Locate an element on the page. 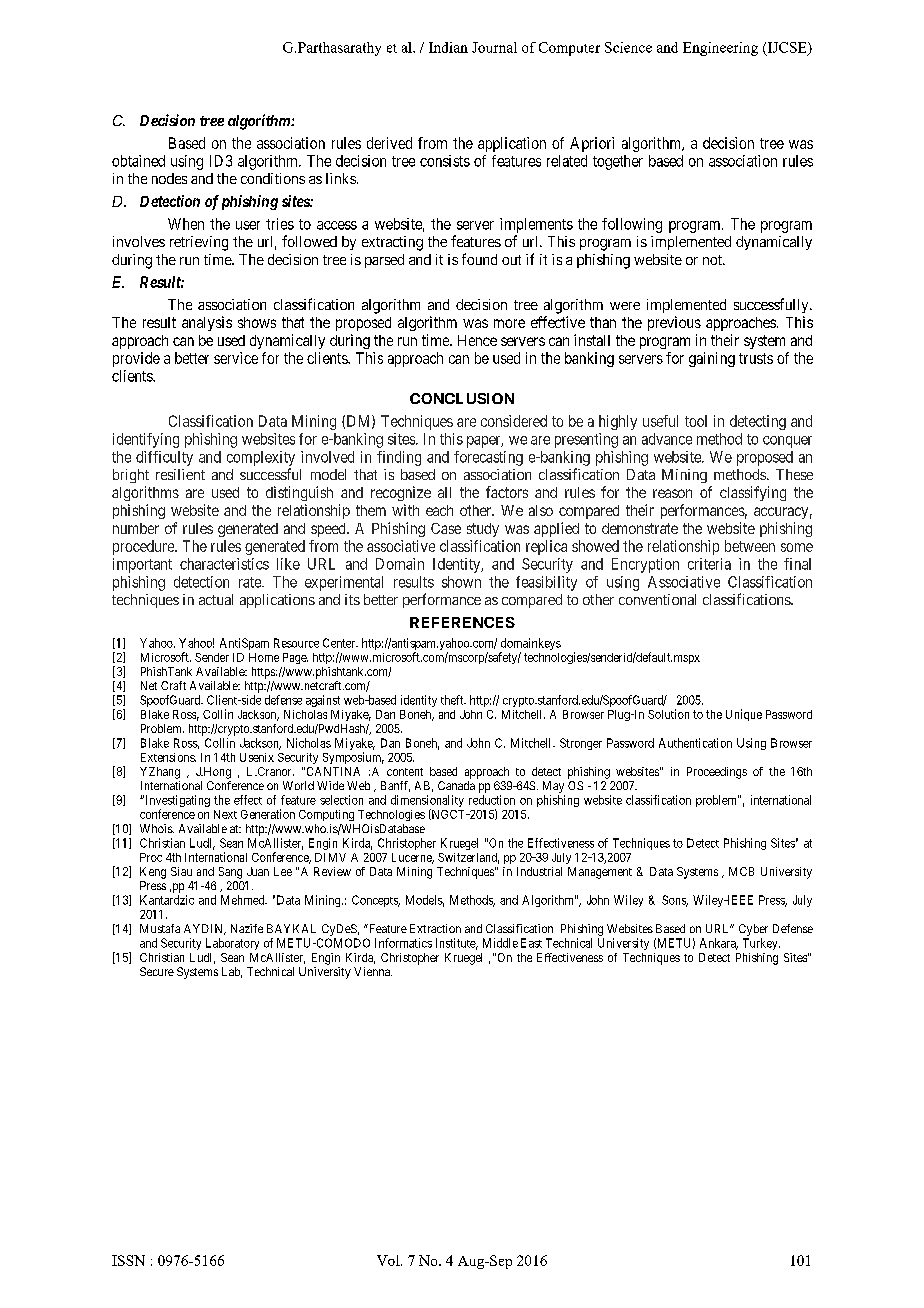 The width and height of the document is (924, 1308). Next is located at coordinates (225, 814).
